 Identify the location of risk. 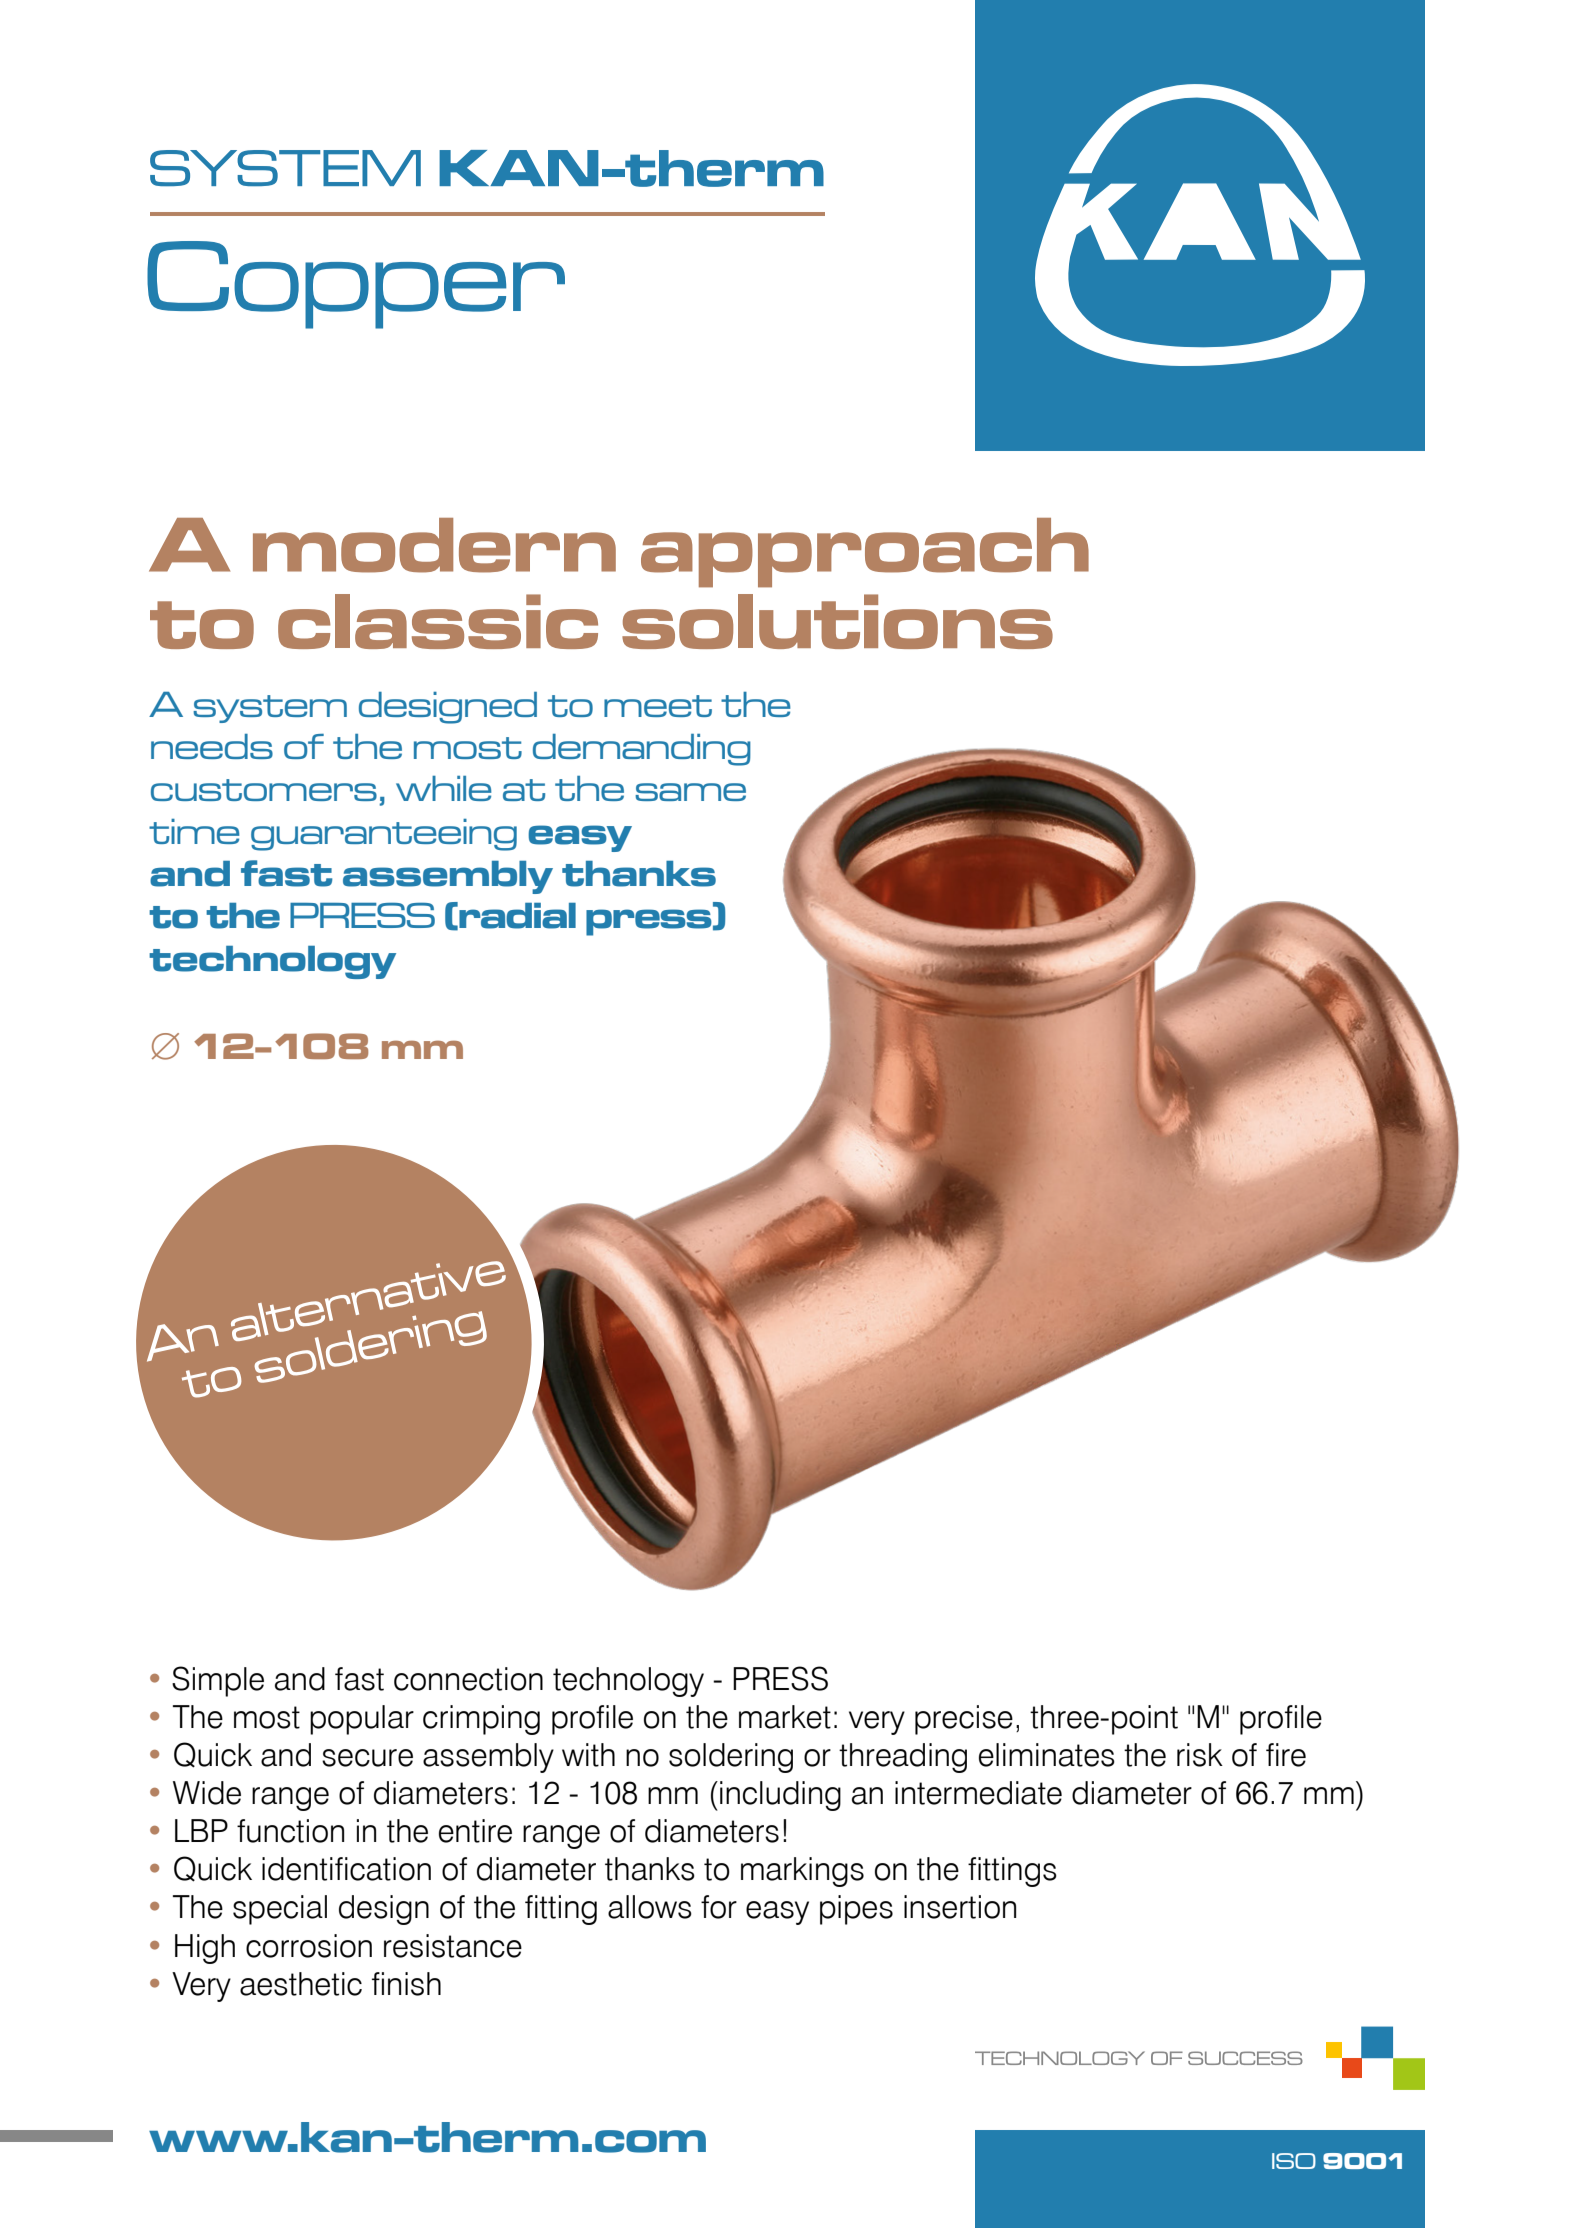
(1200, 1755).
